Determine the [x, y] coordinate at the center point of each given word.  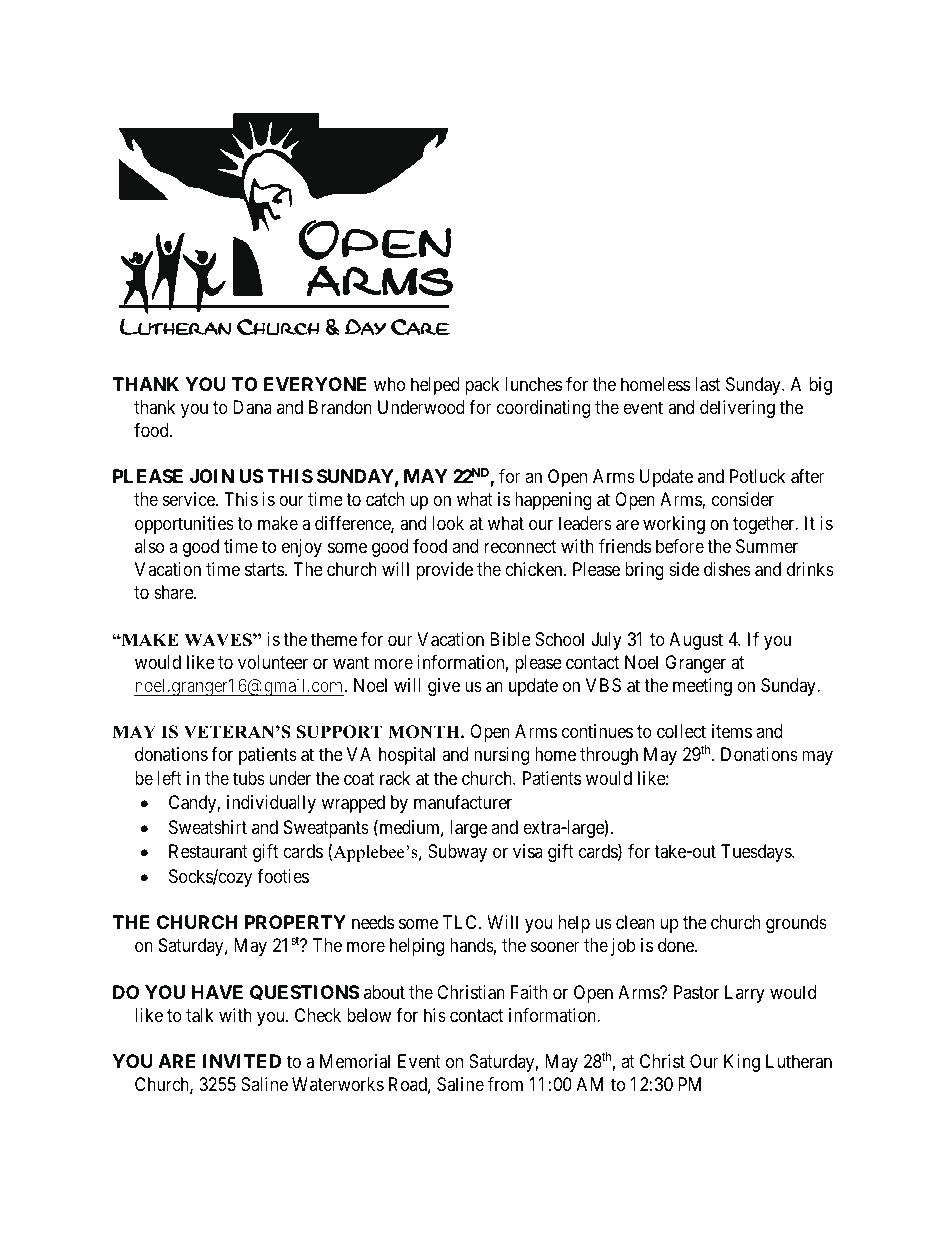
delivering [737, 409]
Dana [252, 407]
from [505, 1084]
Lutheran [799, 1061]
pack [482, 386]
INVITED [242, 1061]
